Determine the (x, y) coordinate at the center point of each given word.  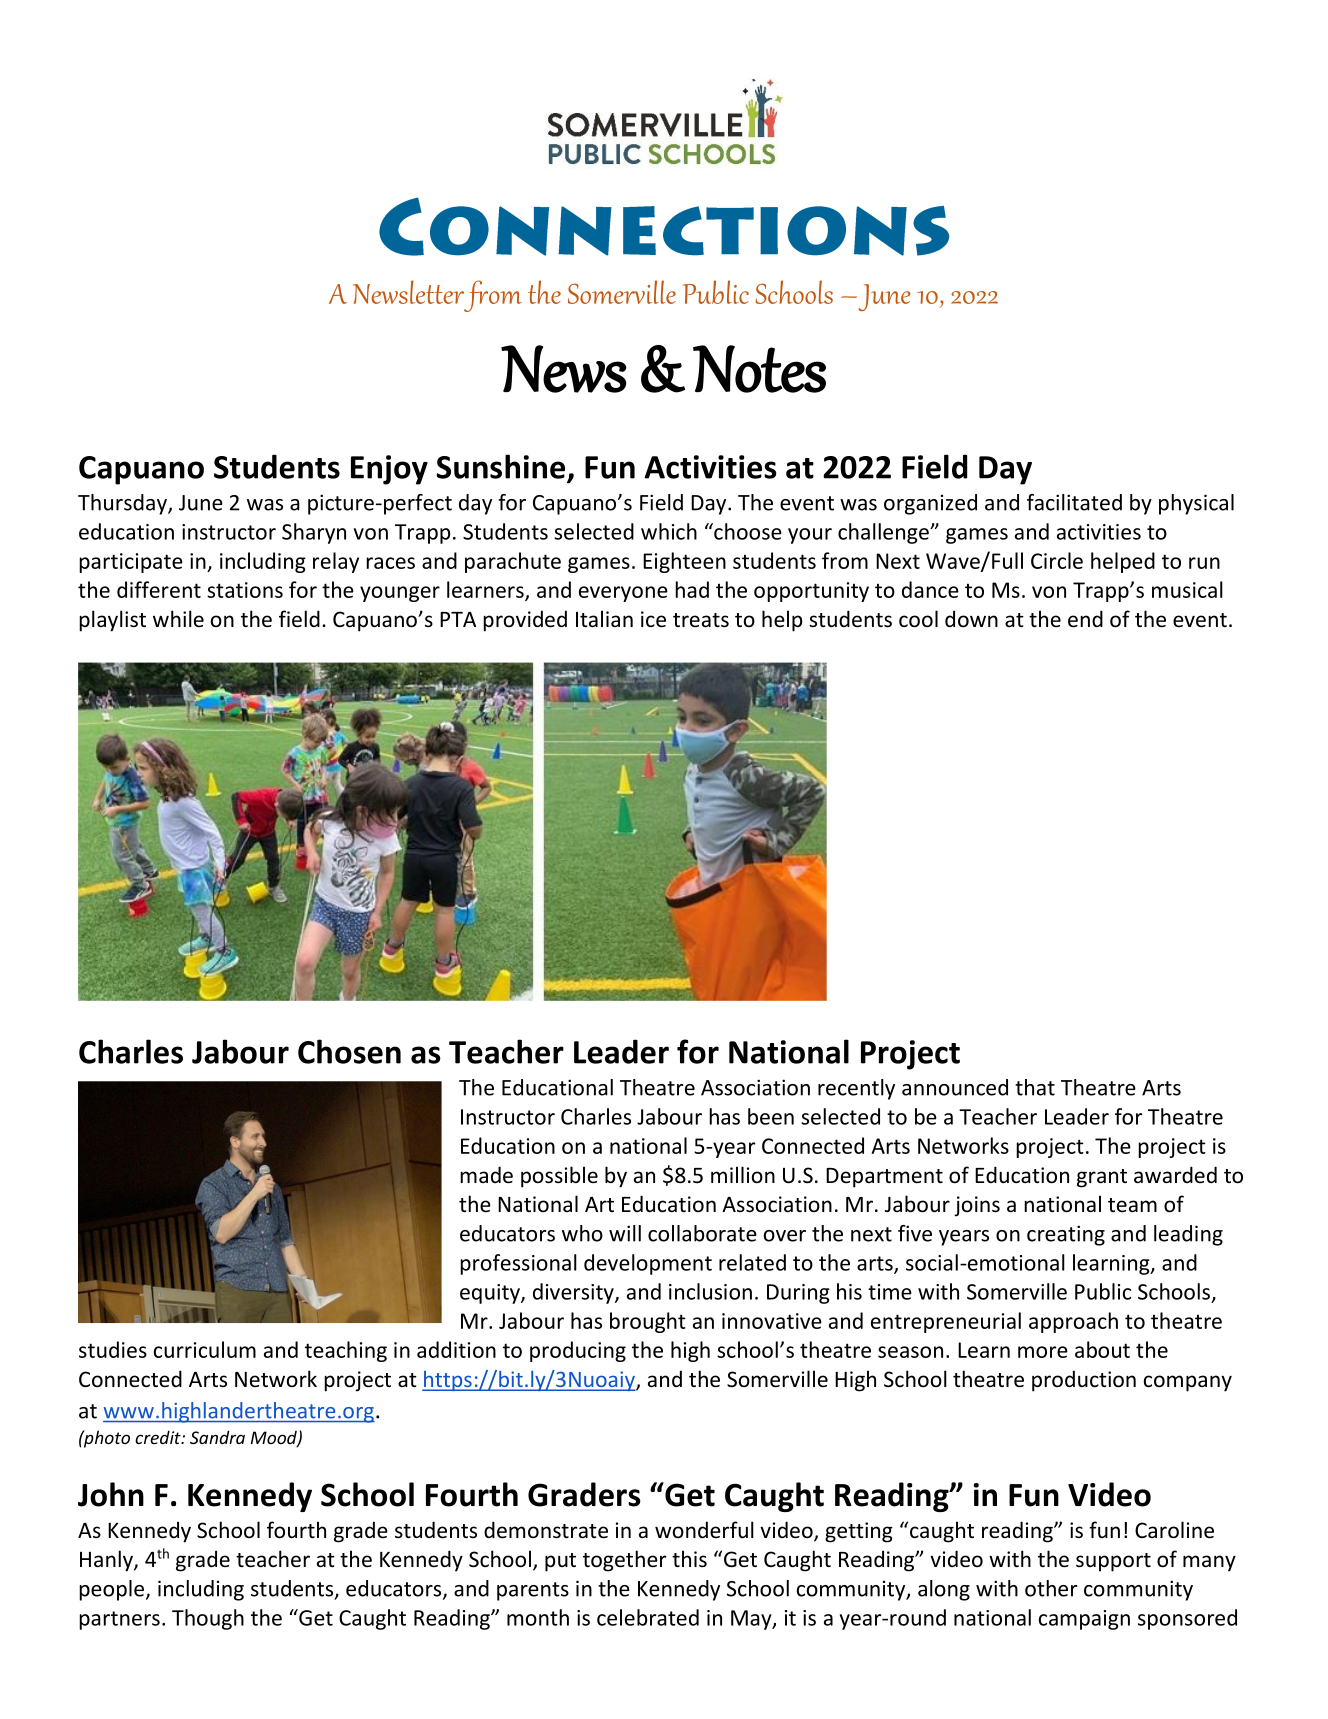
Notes (759, 369)
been (771, 1116)
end (1085, 619)
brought (648, 1322)
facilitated (1074, 502)
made (486, 1175)
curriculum (205, 1349)
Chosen (349, 1051)
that (1035, 1087)
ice (653, 619)
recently (856, 1089)
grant (1102, 1178)
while (178, 618)
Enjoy (389, 470)
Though (208, 1619)
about (1102, 1349)
